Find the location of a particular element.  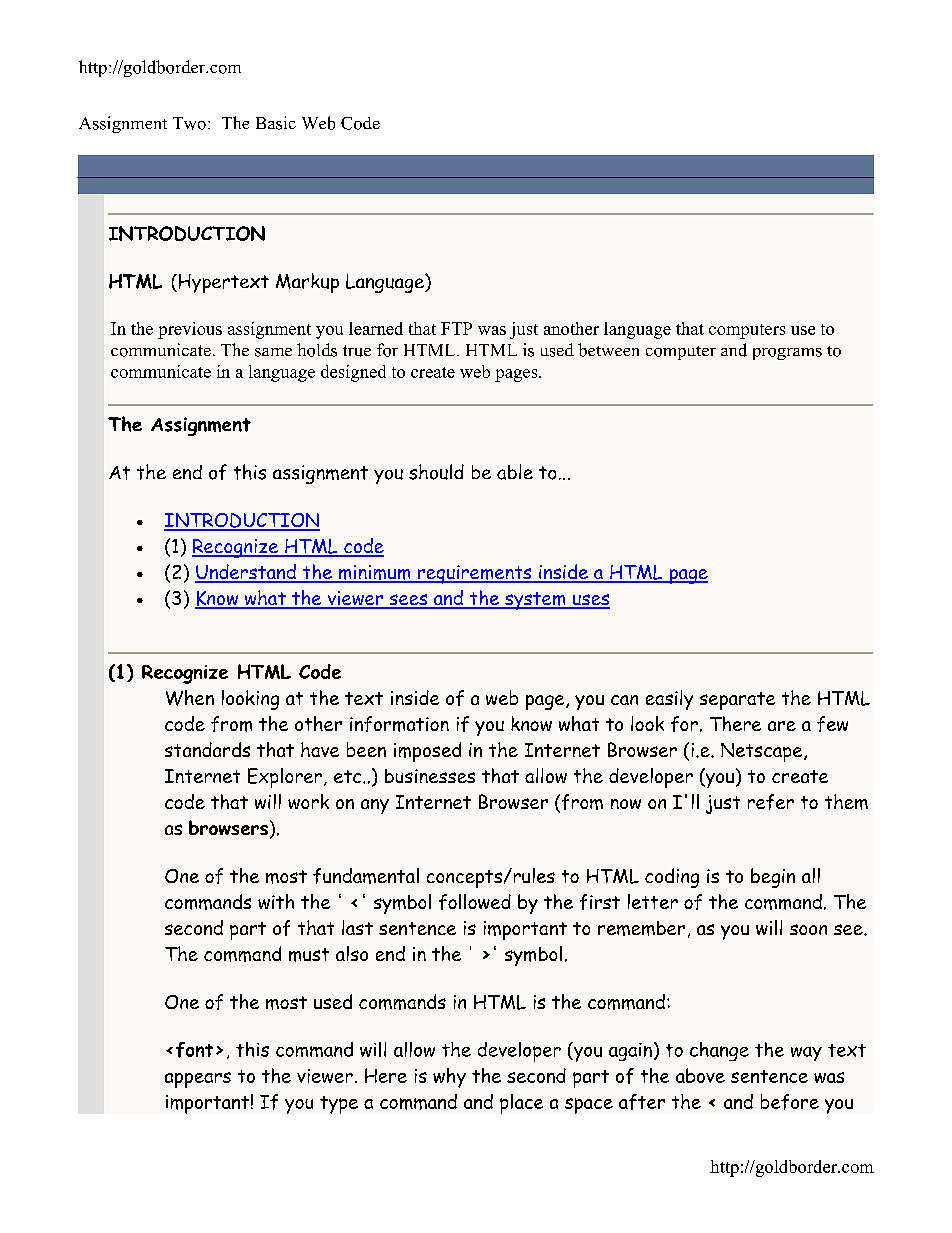

programs is located at coordinates (787, 354).
